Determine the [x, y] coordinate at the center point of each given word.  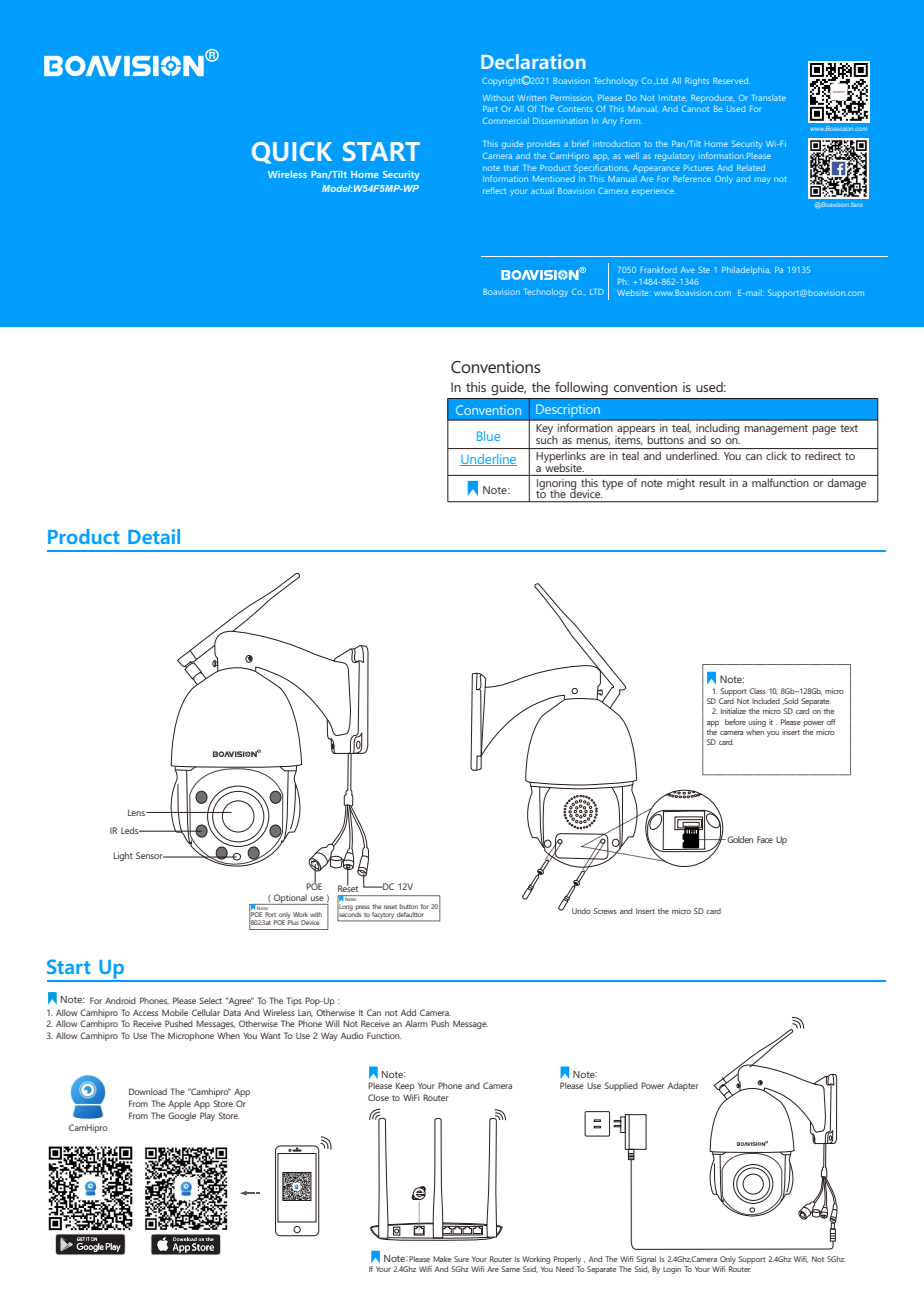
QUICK [292, 153]
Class [757, 691]
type [612, 485]
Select [211, 1000]
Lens [137, 812]
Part [490, 109]
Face [765, 839]
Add [408, 1012]
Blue [488, 436]
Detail [154, 536]
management [776, 430]
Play [207, 1116]
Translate [769, 98]
